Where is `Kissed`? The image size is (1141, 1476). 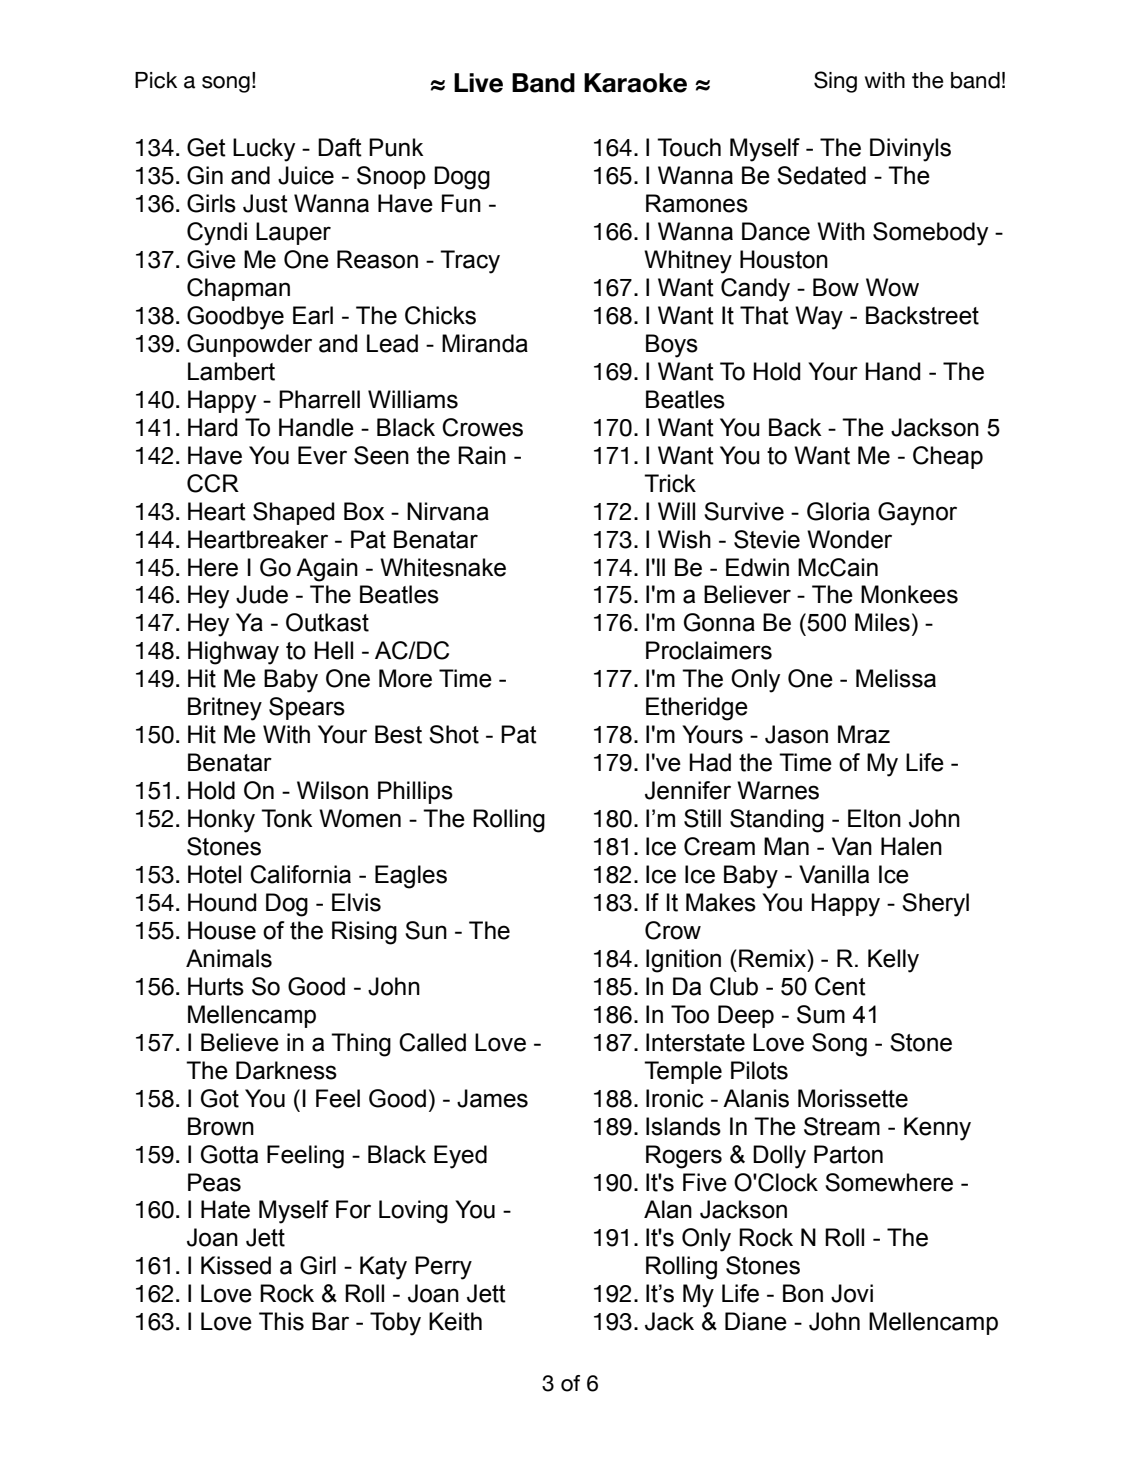
Kissed is located at coordinates (236, 1265).
